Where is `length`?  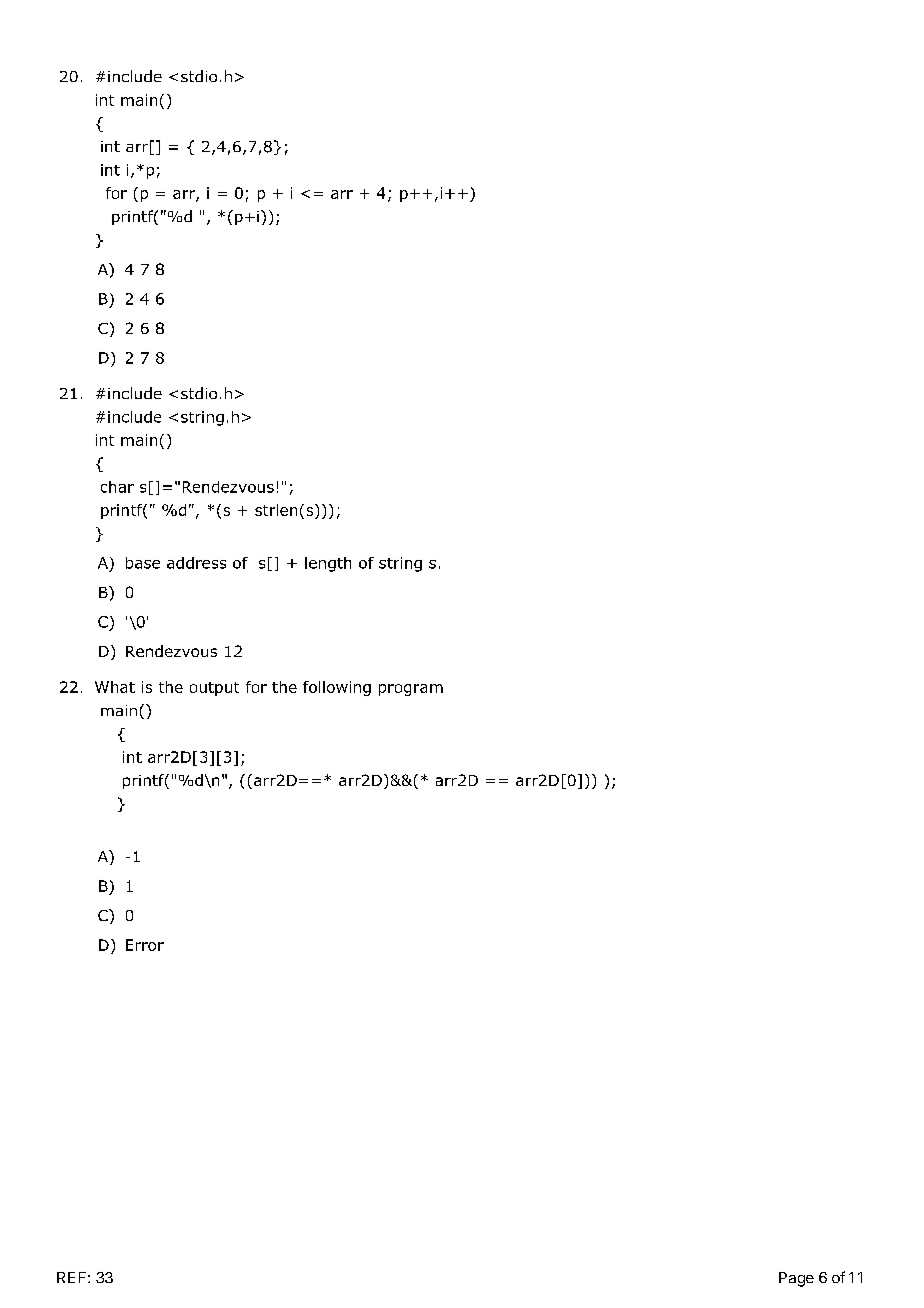
length is located at coordinates (328, 564).
